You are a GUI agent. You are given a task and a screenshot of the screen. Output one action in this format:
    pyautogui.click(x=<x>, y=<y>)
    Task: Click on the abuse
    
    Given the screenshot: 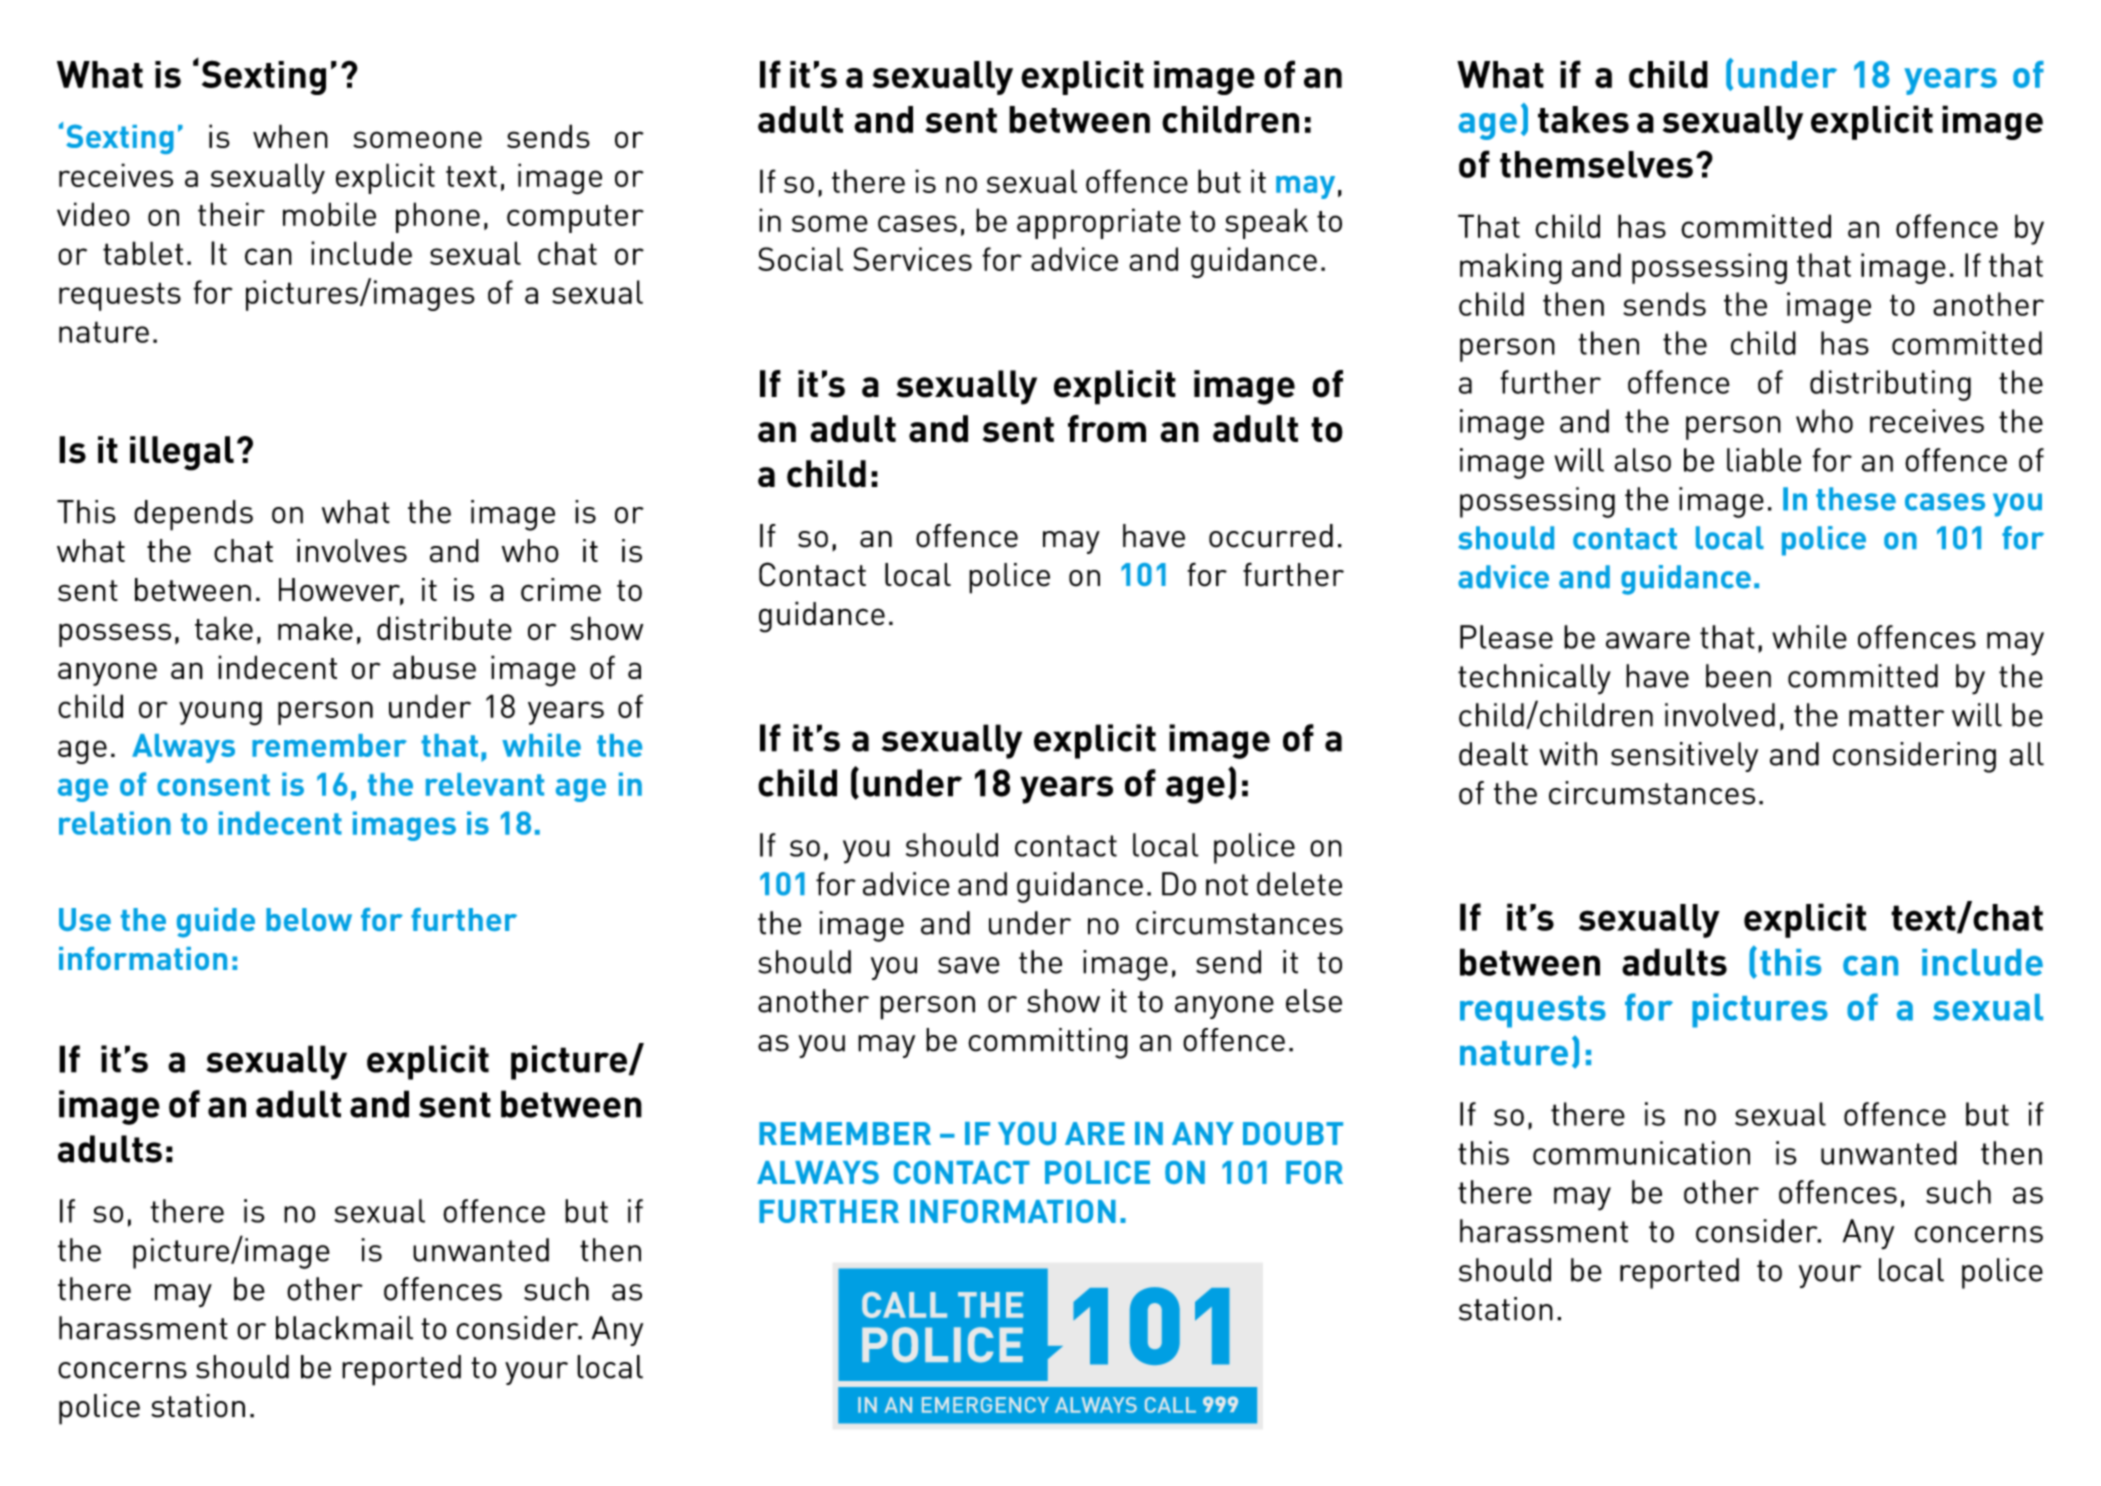 What is the action you would take?
    pyautogui.click(x=434, y=667)
